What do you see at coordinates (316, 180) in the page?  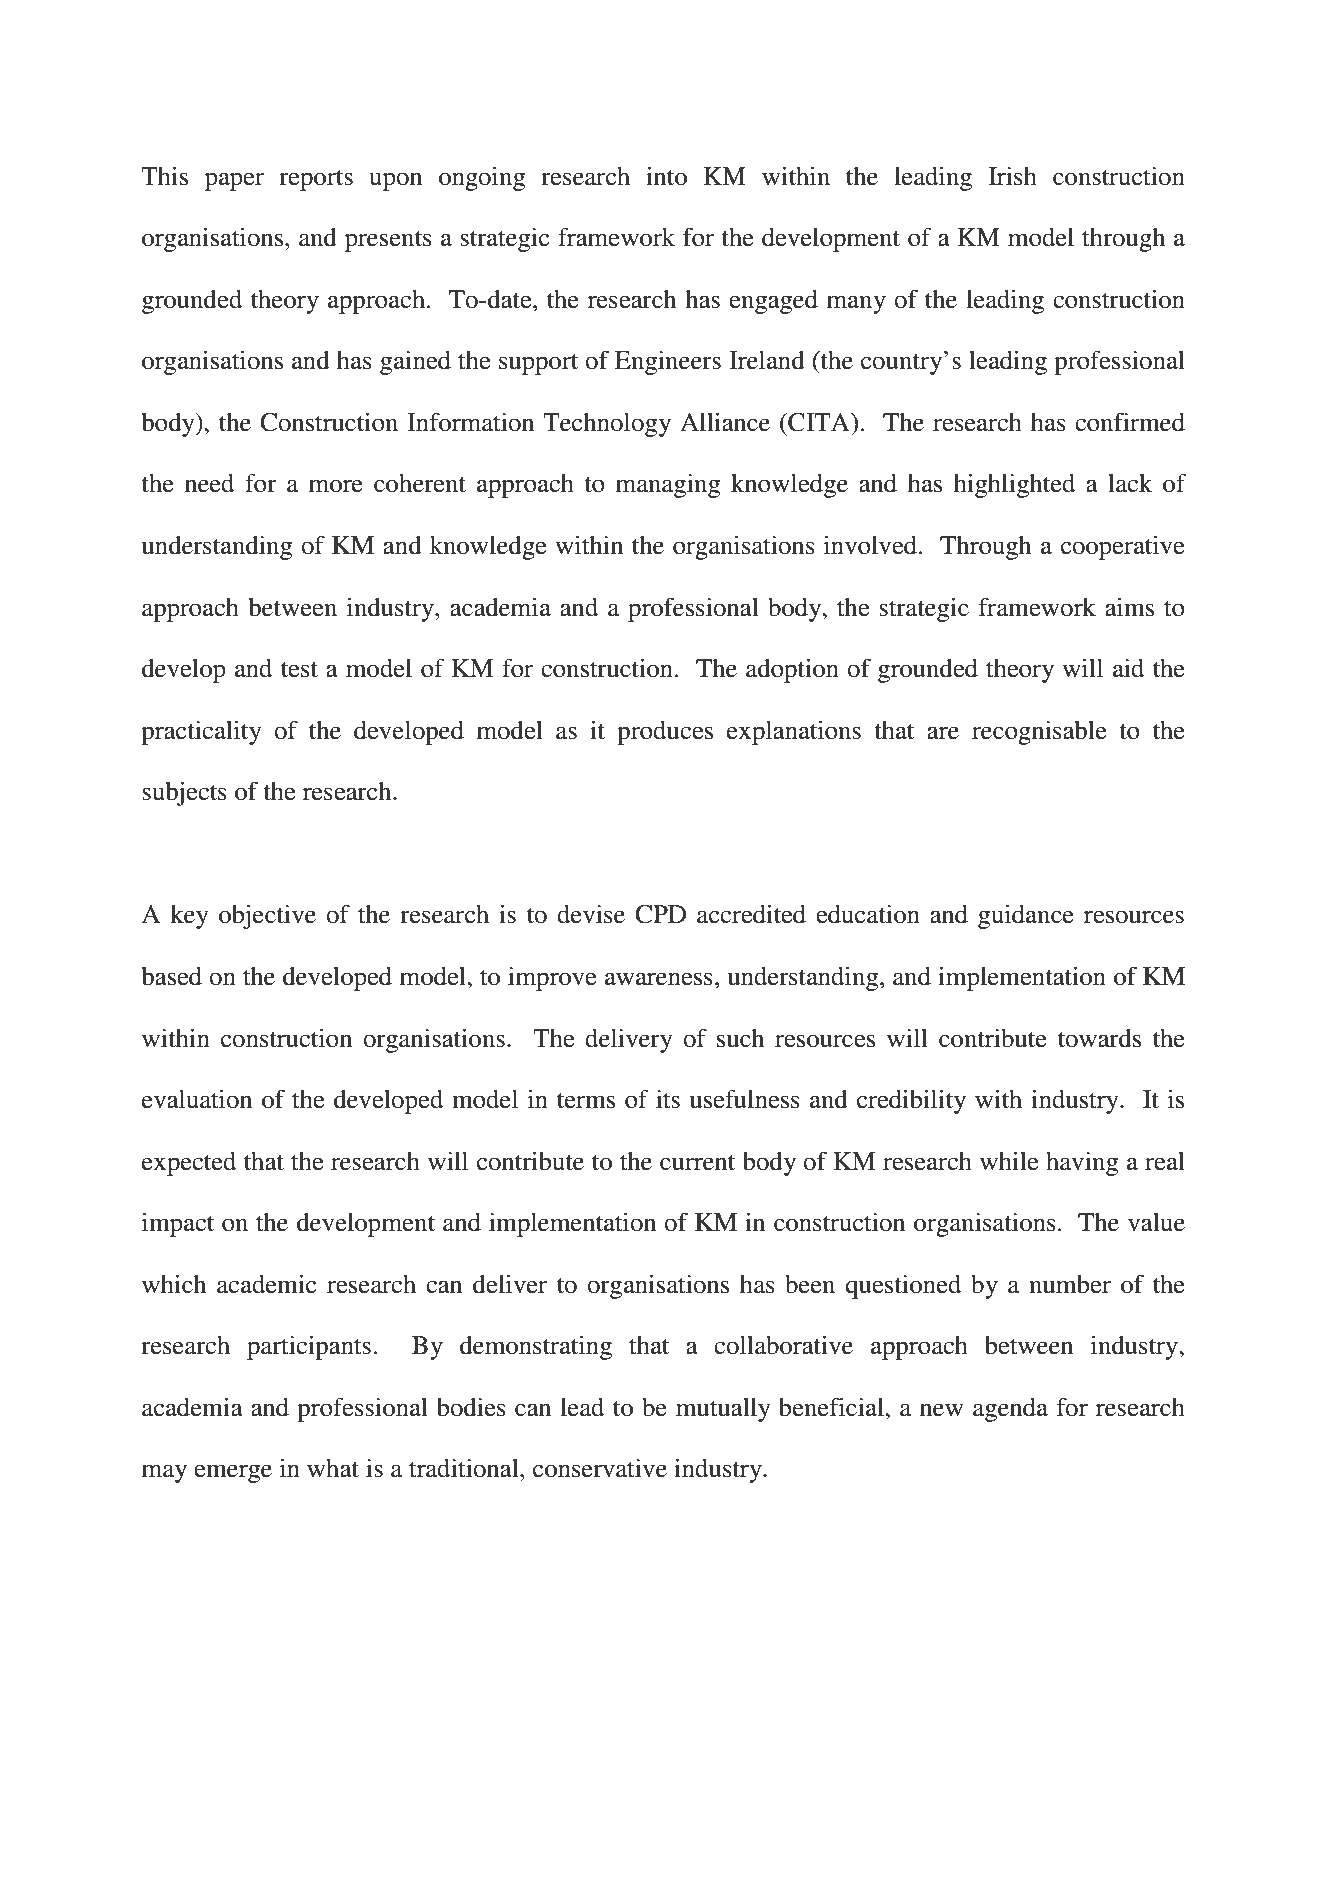 I see `reports` at bounding box center [316, 180].
